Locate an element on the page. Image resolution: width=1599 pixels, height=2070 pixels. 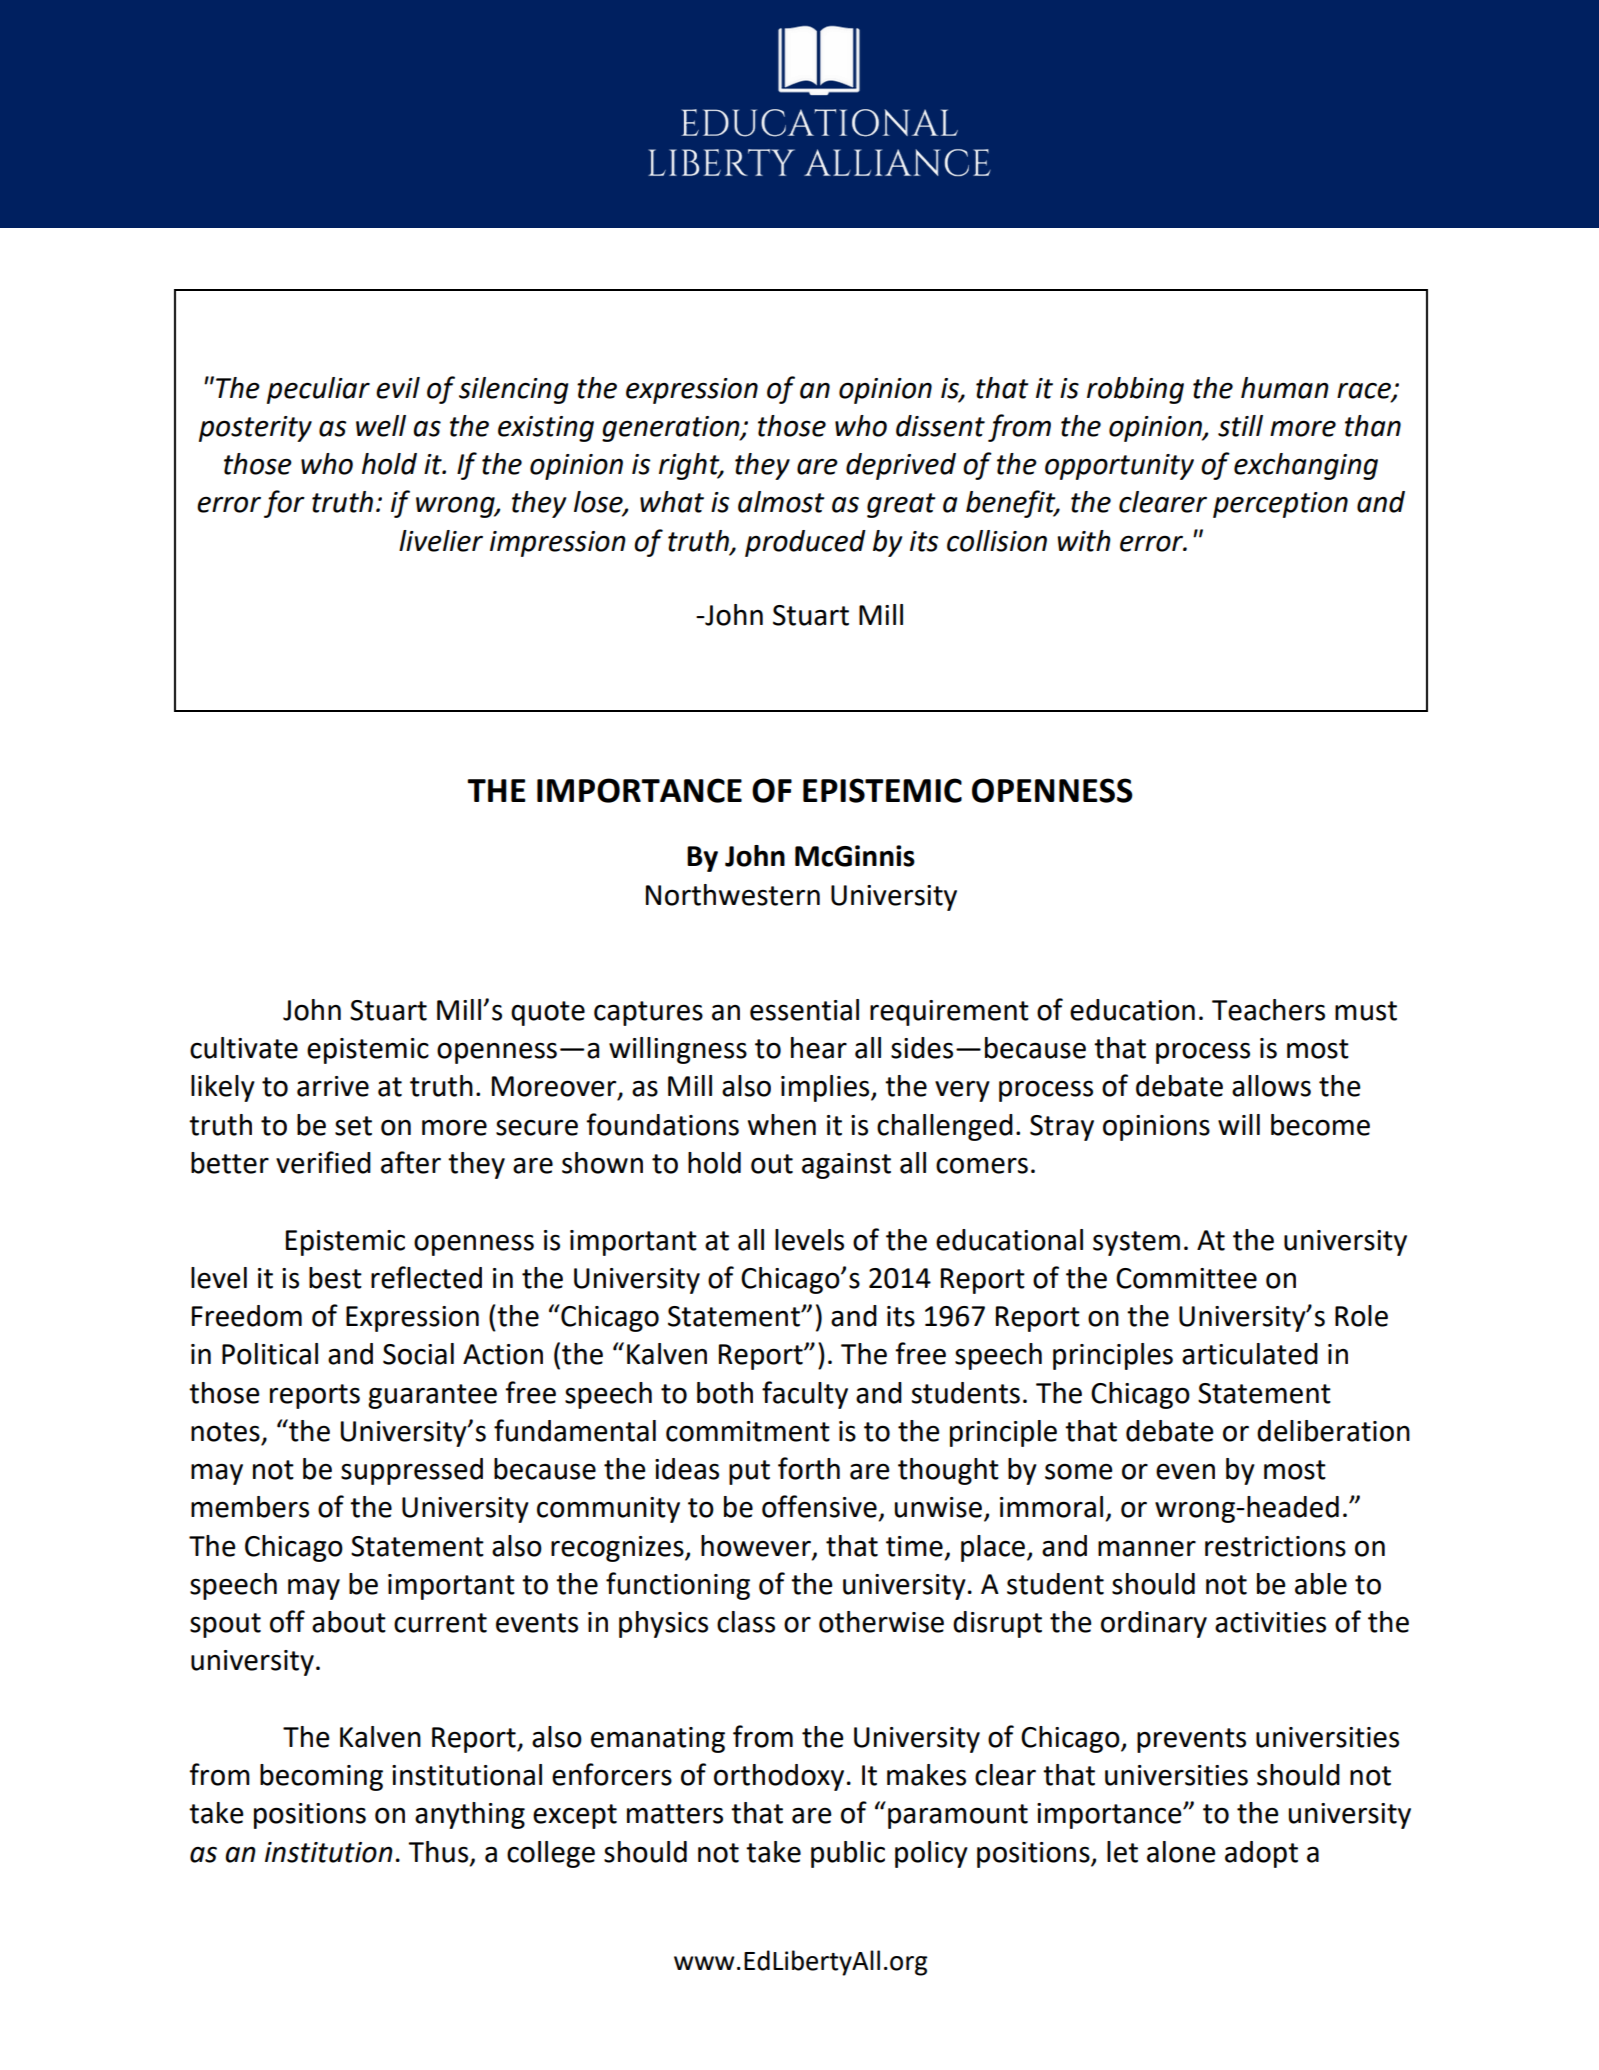
deprived is located at coordinates (901, 466).
